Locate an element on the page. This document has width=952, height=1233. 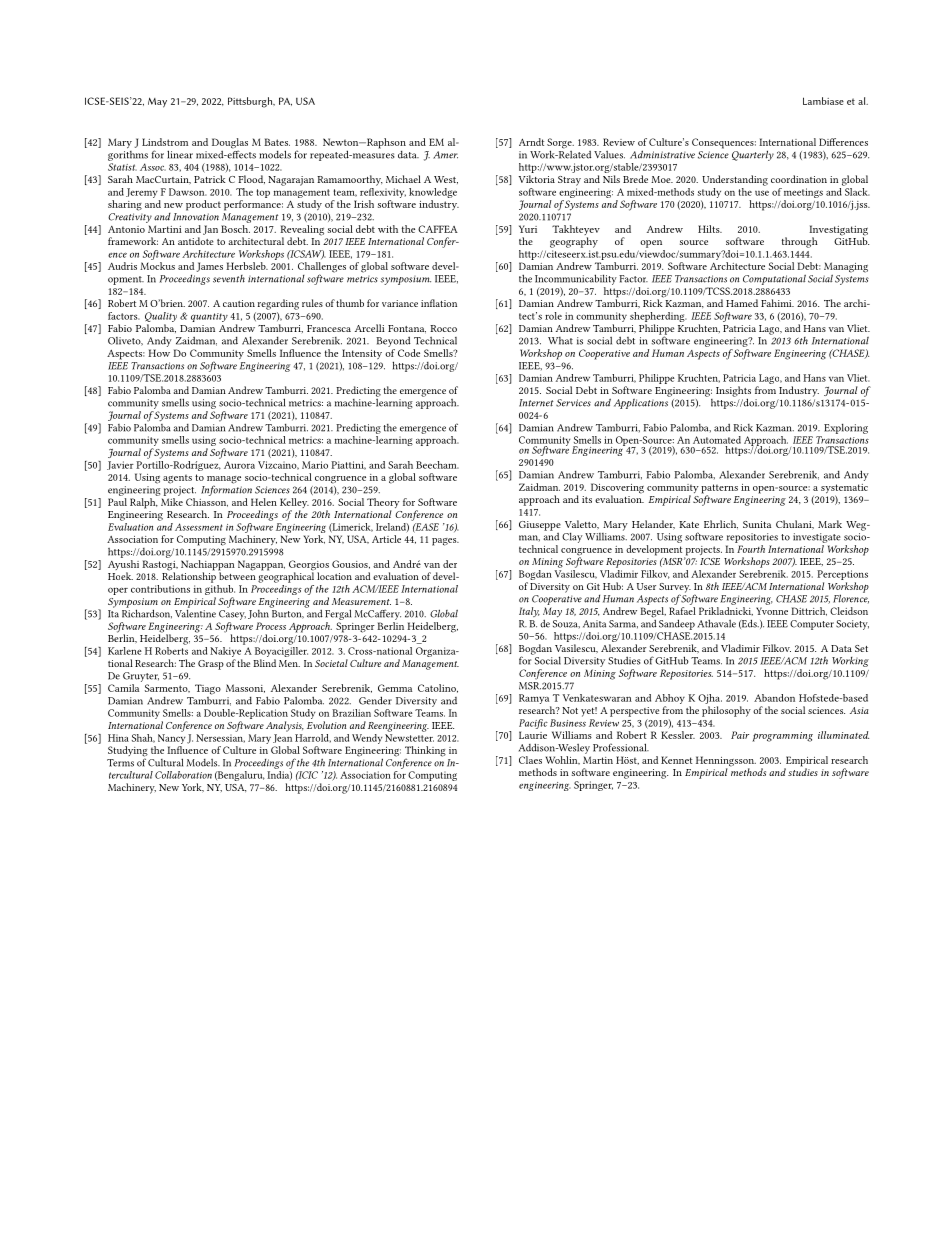
Quarterly is located at coordinates (753, 155).
